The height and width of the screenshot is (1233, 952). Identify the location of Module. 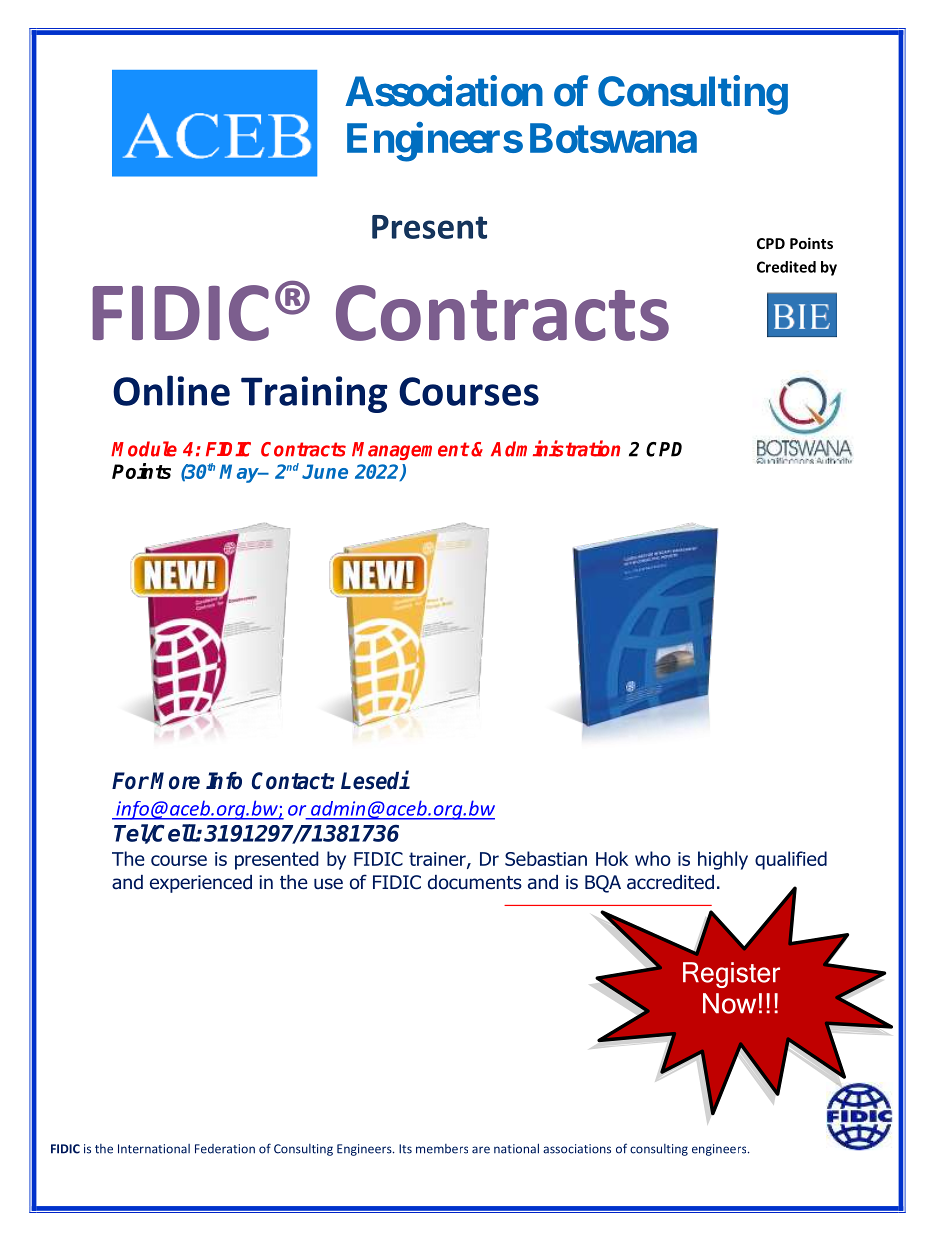
(144, 449).
